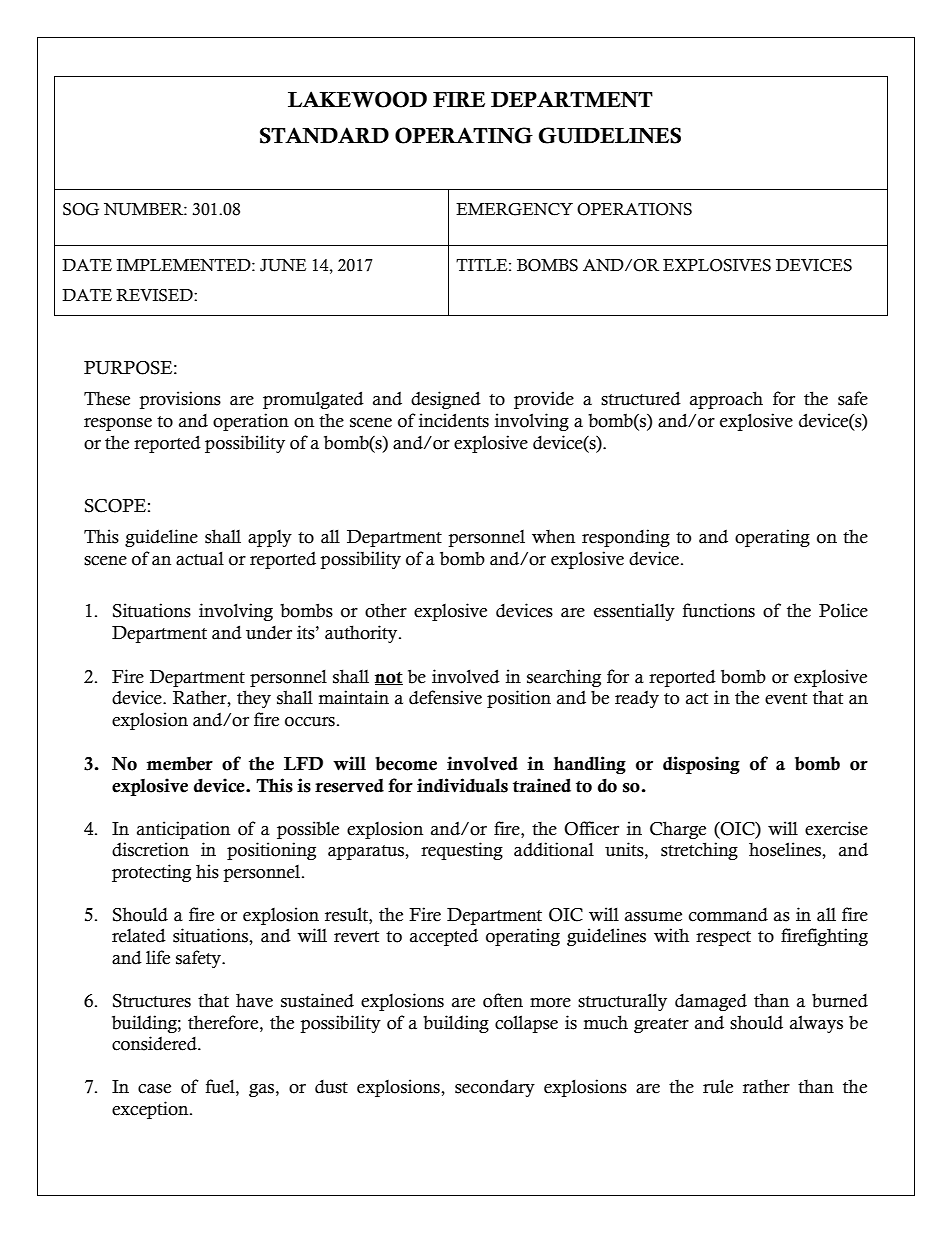 This page has height=1233, width=952. What do you see at coordinates (514, 209) in the page?
I see `EMERGENCY` at bounding box center [514, 209].
